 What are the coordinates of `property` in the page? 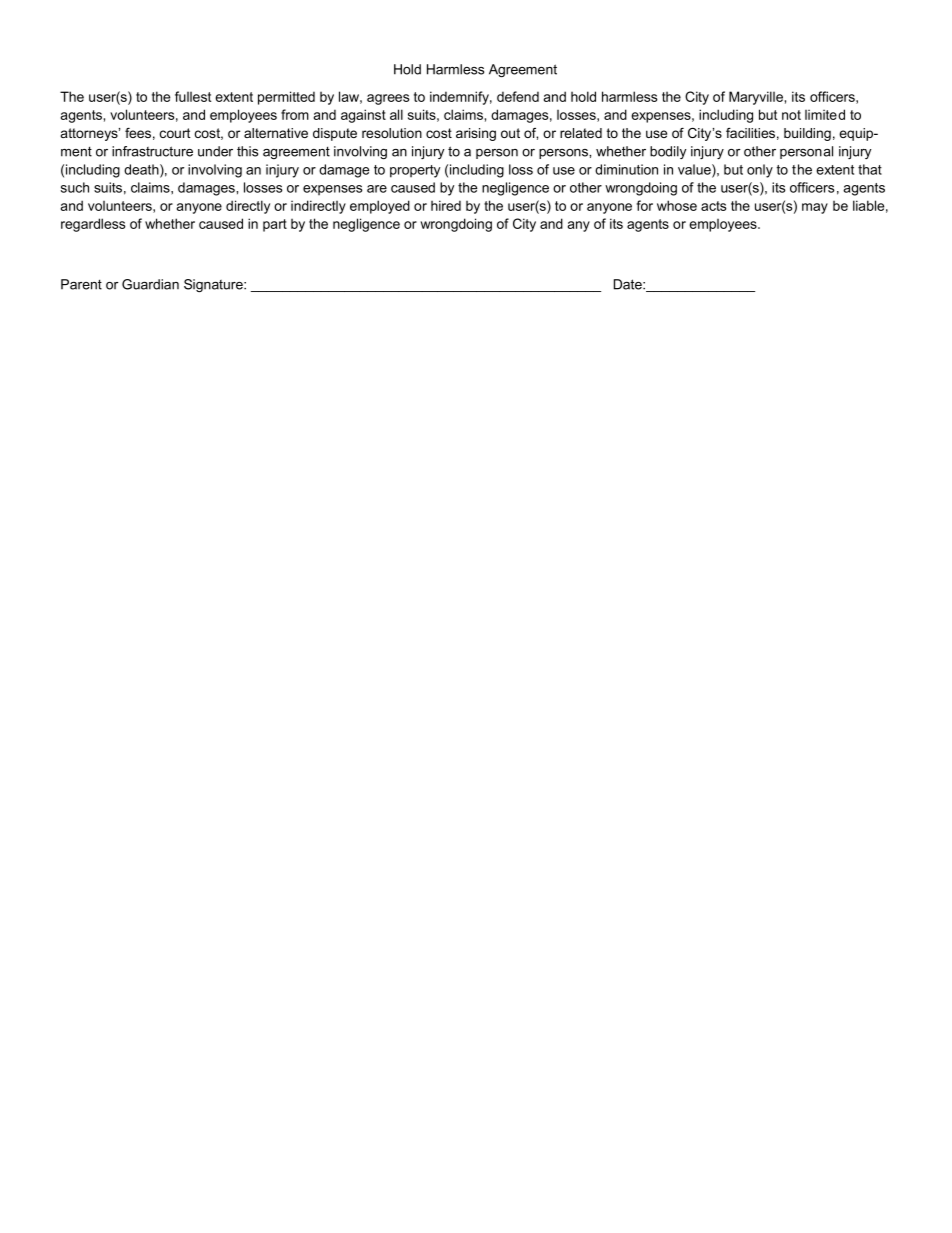 It's located at (415, 171).
